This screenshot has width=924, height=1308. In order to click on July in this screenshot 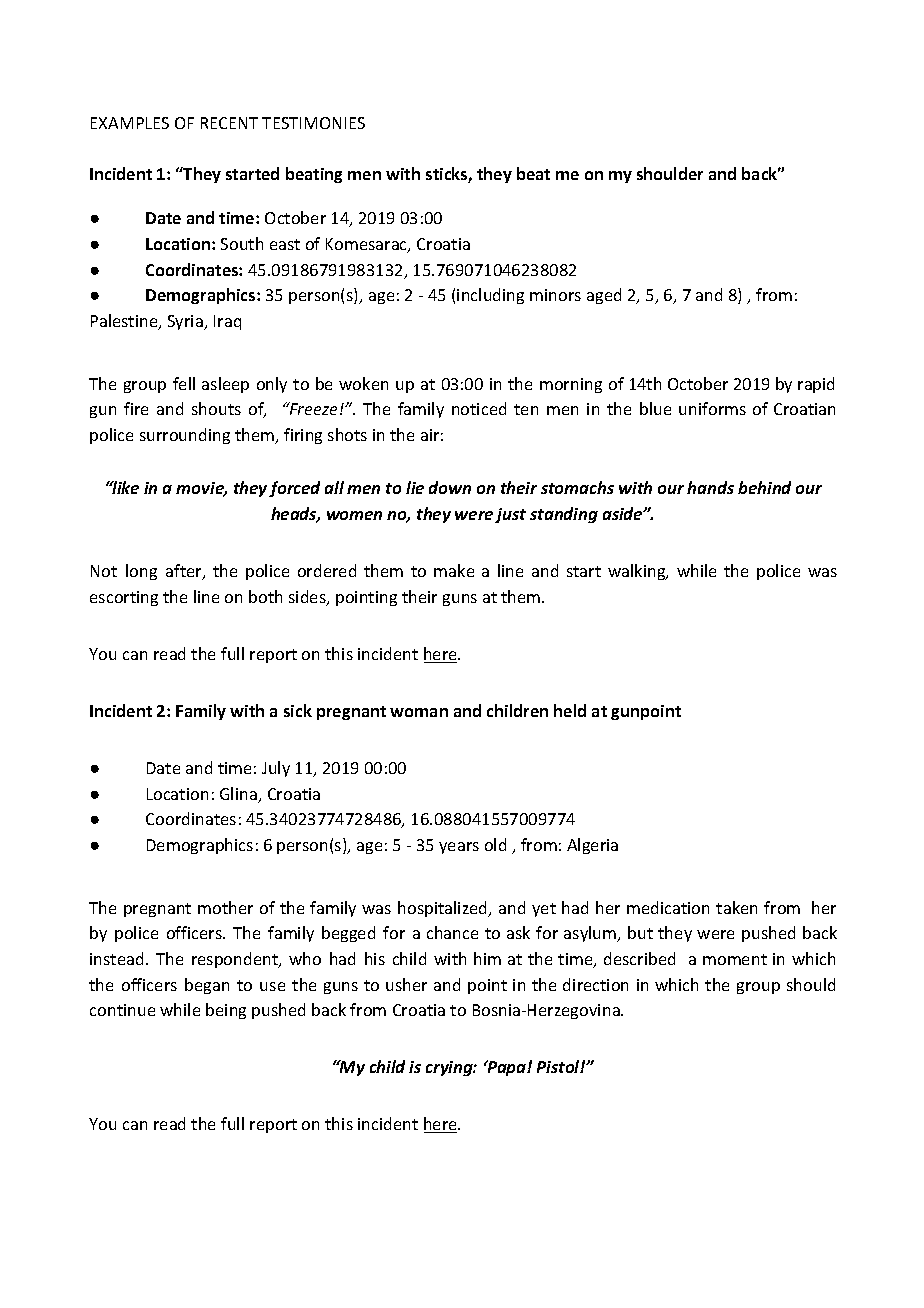, I will do `click(276, 769)`.
